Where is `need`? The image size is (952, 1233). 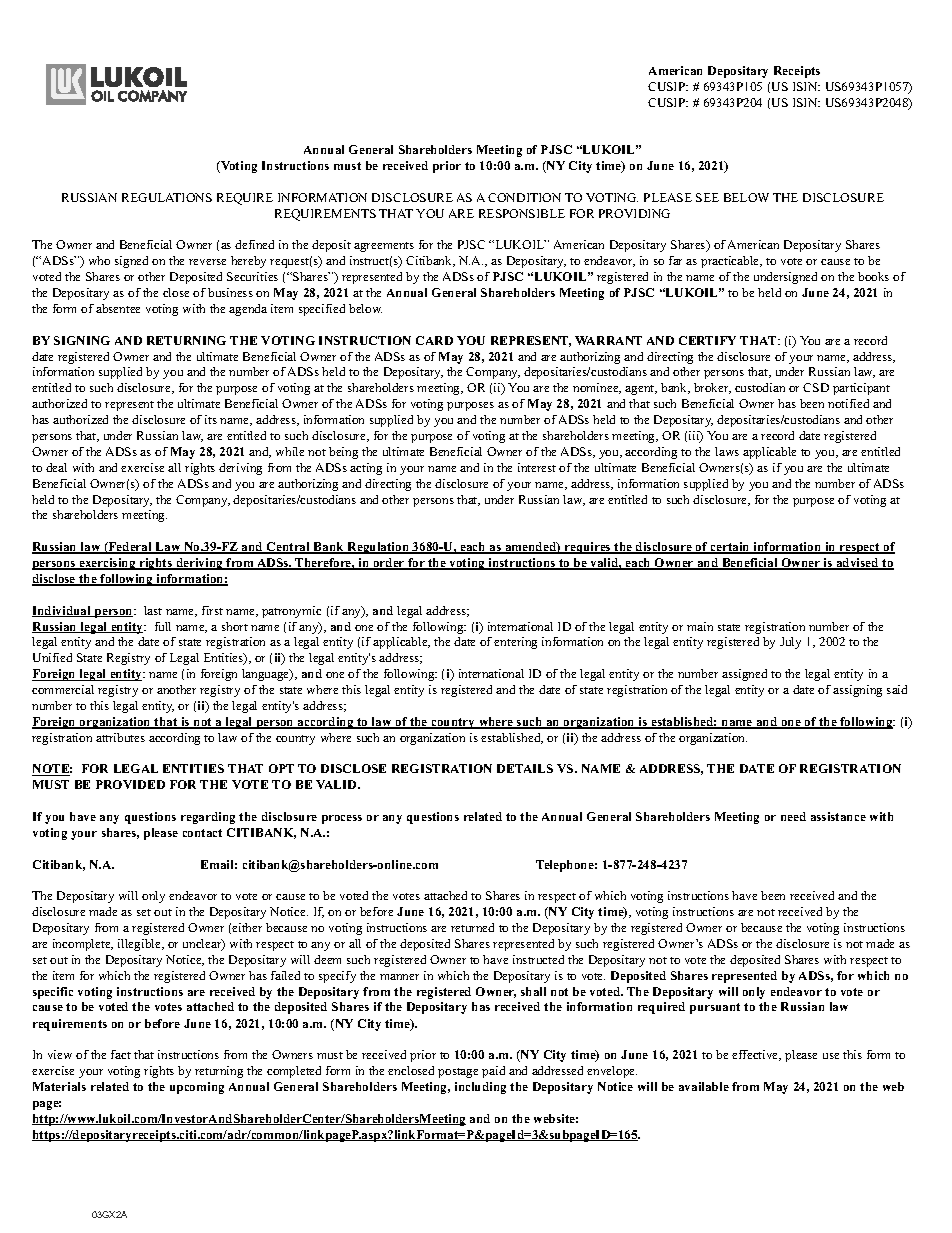
need is located at coordinates (793, 816).
